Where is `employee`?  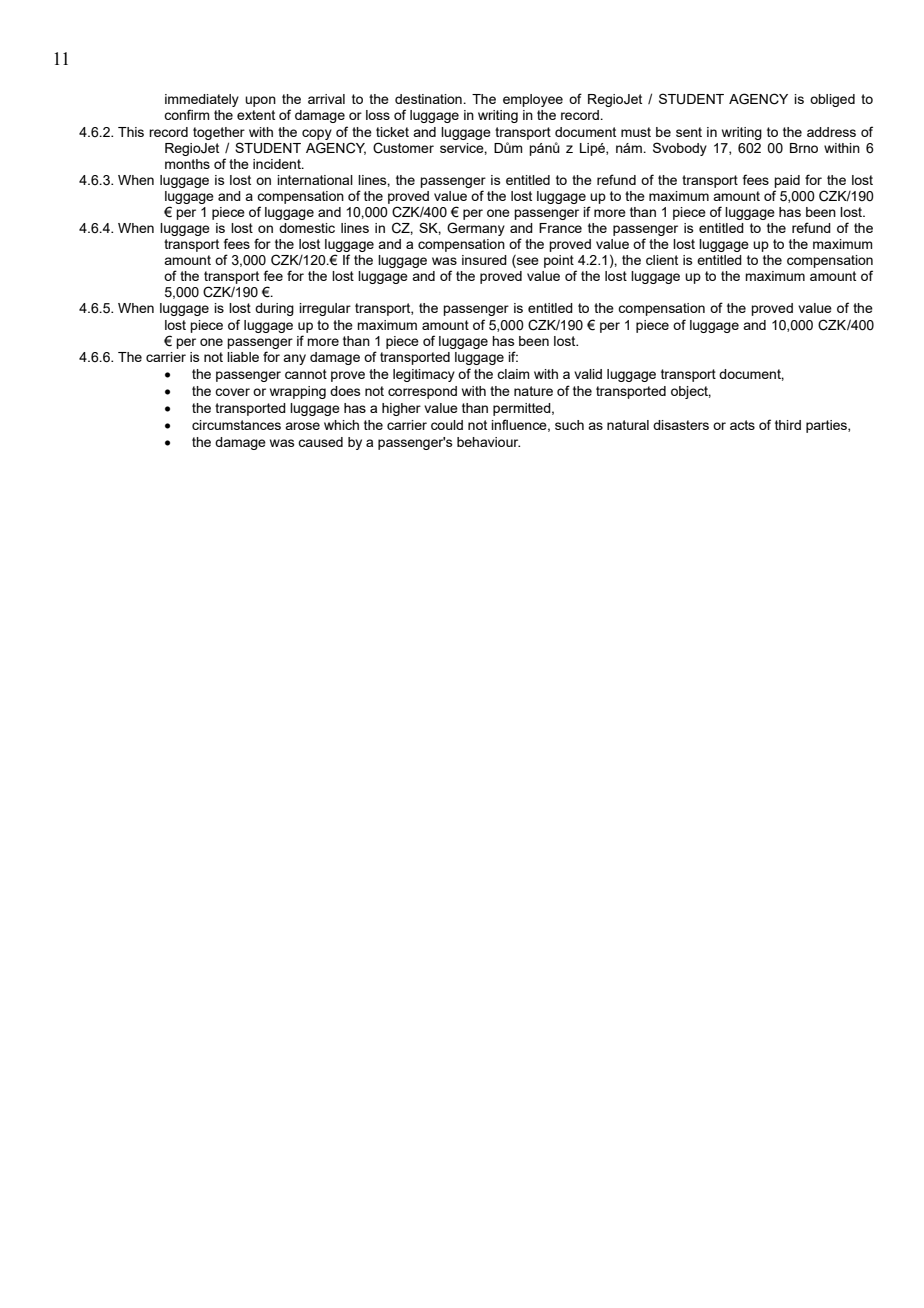
employee is located at coordinates (533, 100).
